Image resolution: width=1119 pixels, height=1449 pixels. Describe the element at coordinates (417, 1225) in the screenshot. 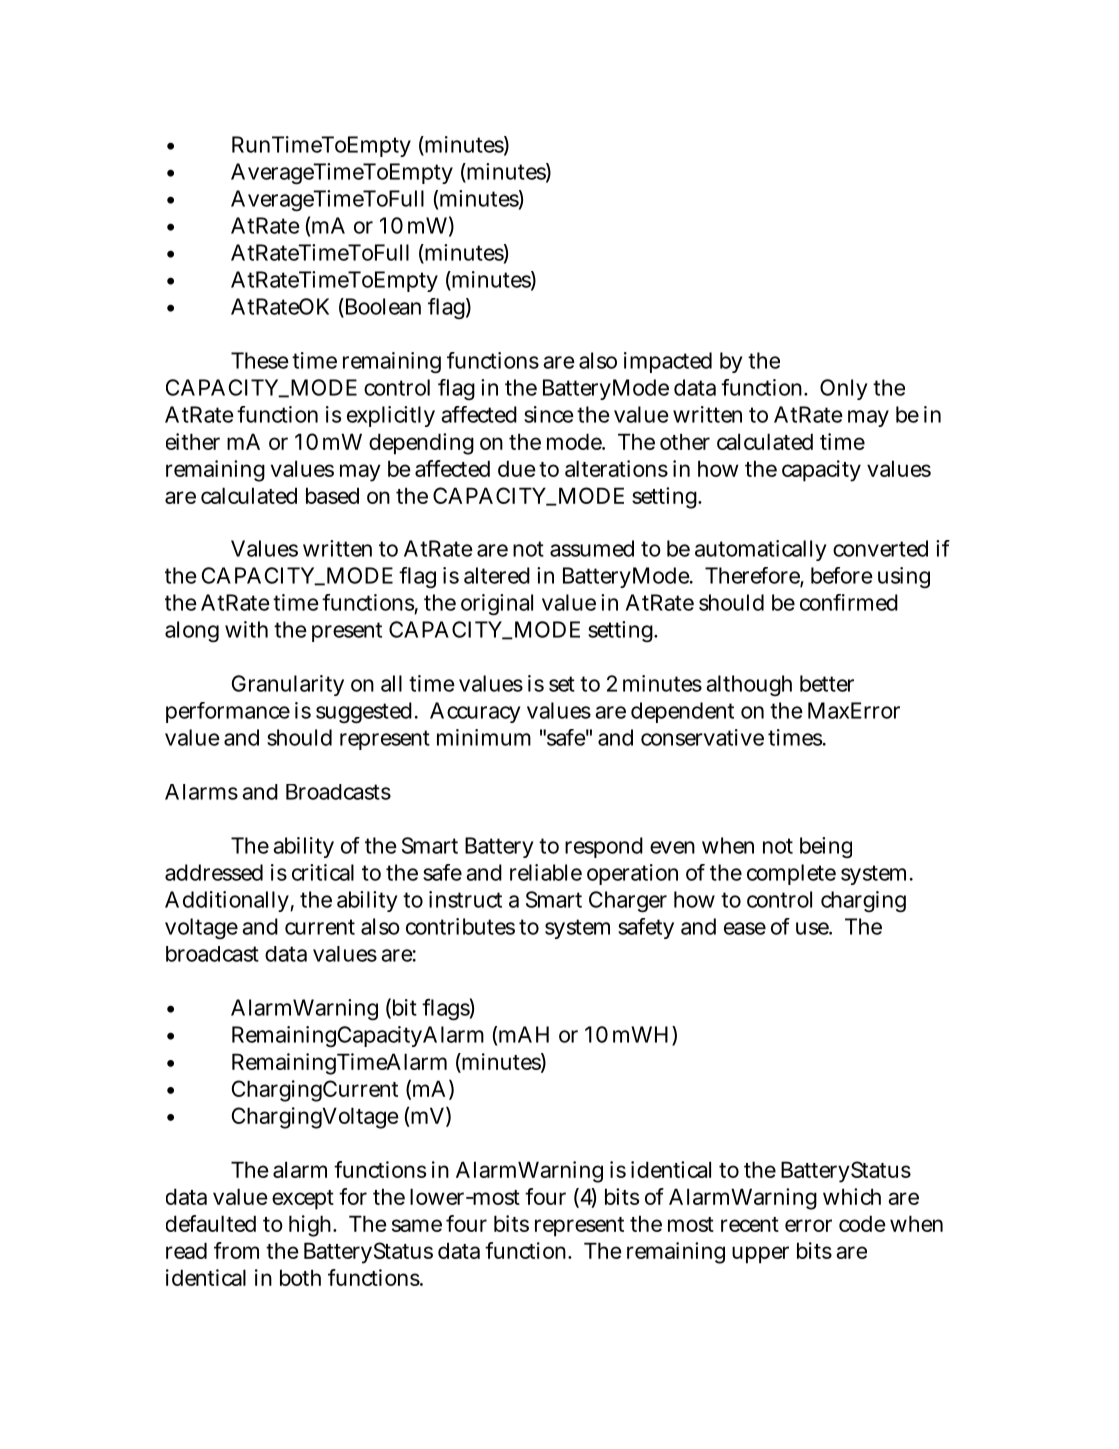

I see `same` at that location.
